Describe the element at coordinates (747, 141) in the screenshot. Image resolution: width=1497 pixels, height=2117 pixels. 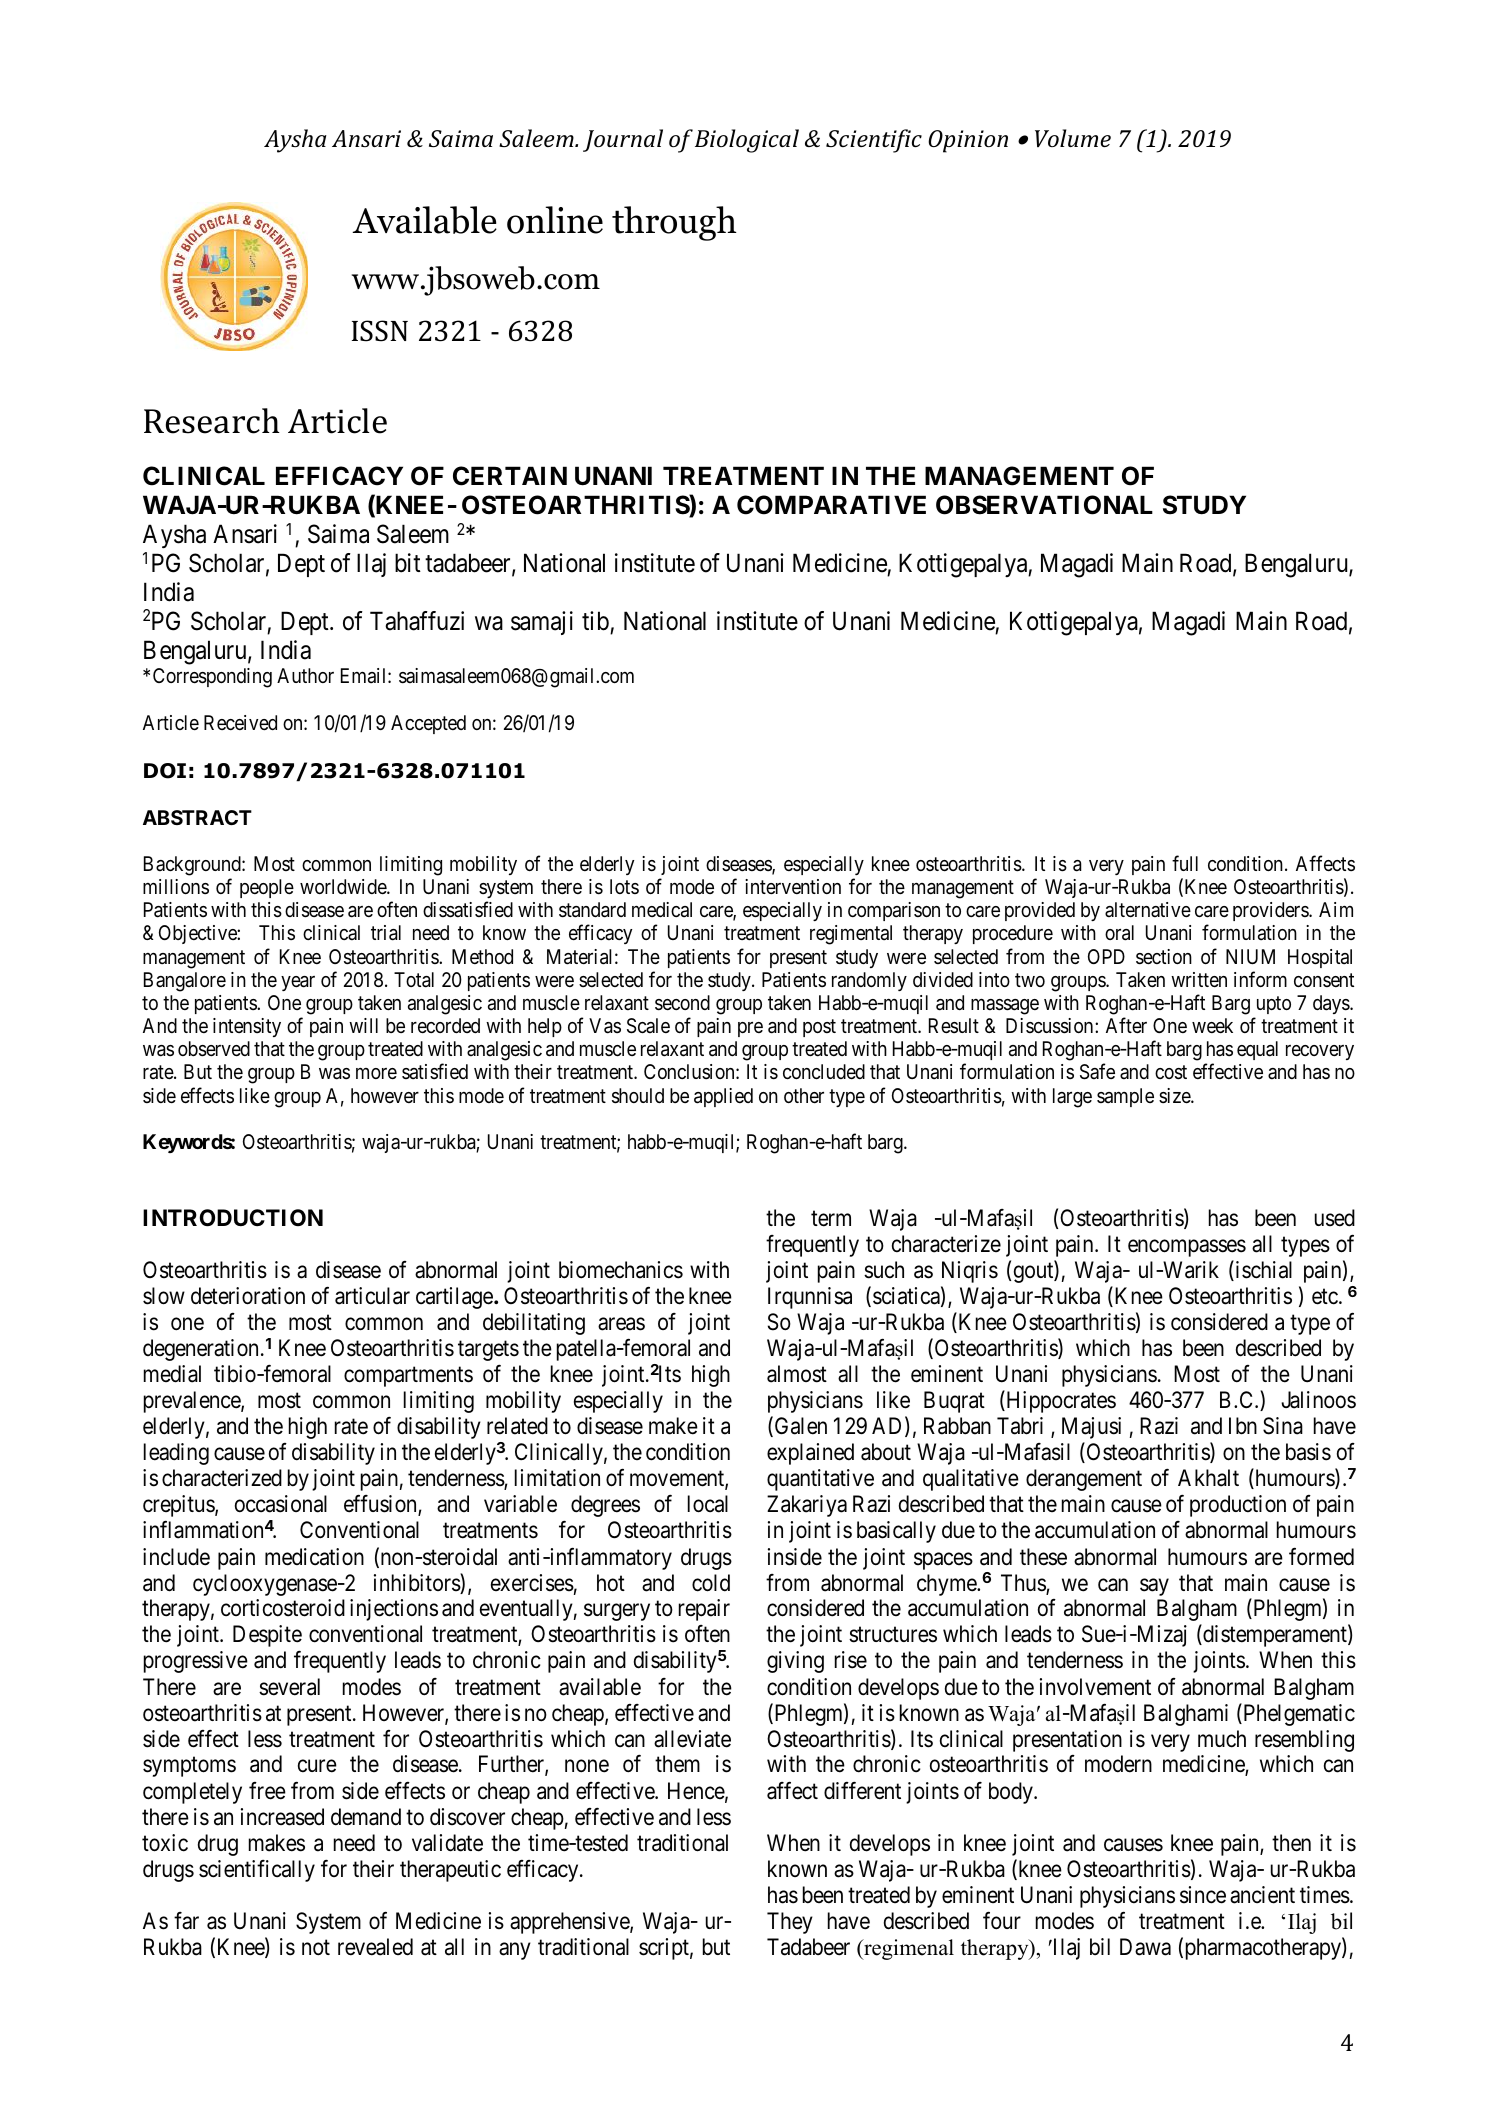
I see `Biological` at that location.
